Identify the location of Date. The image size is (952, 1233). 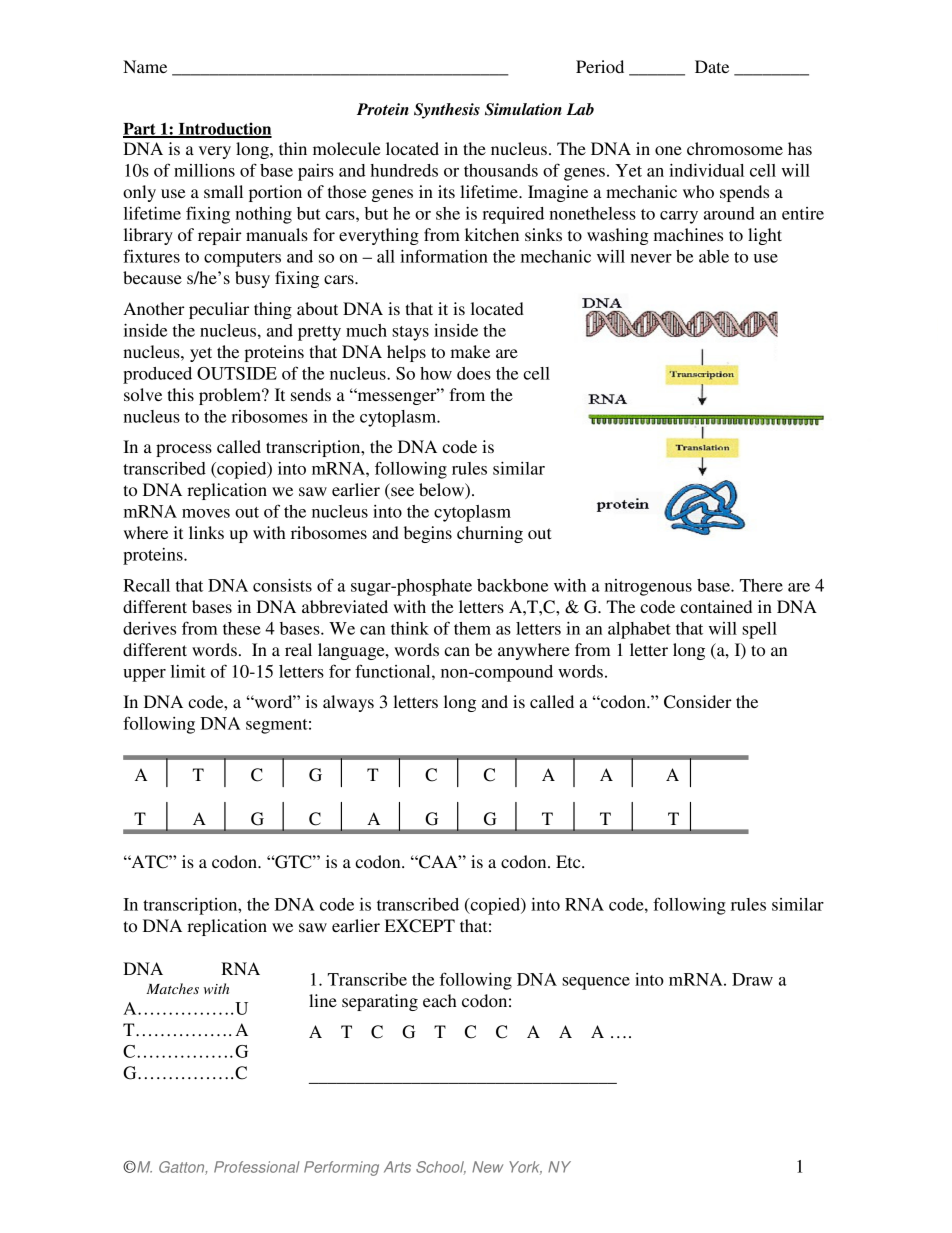
(712, 66).
